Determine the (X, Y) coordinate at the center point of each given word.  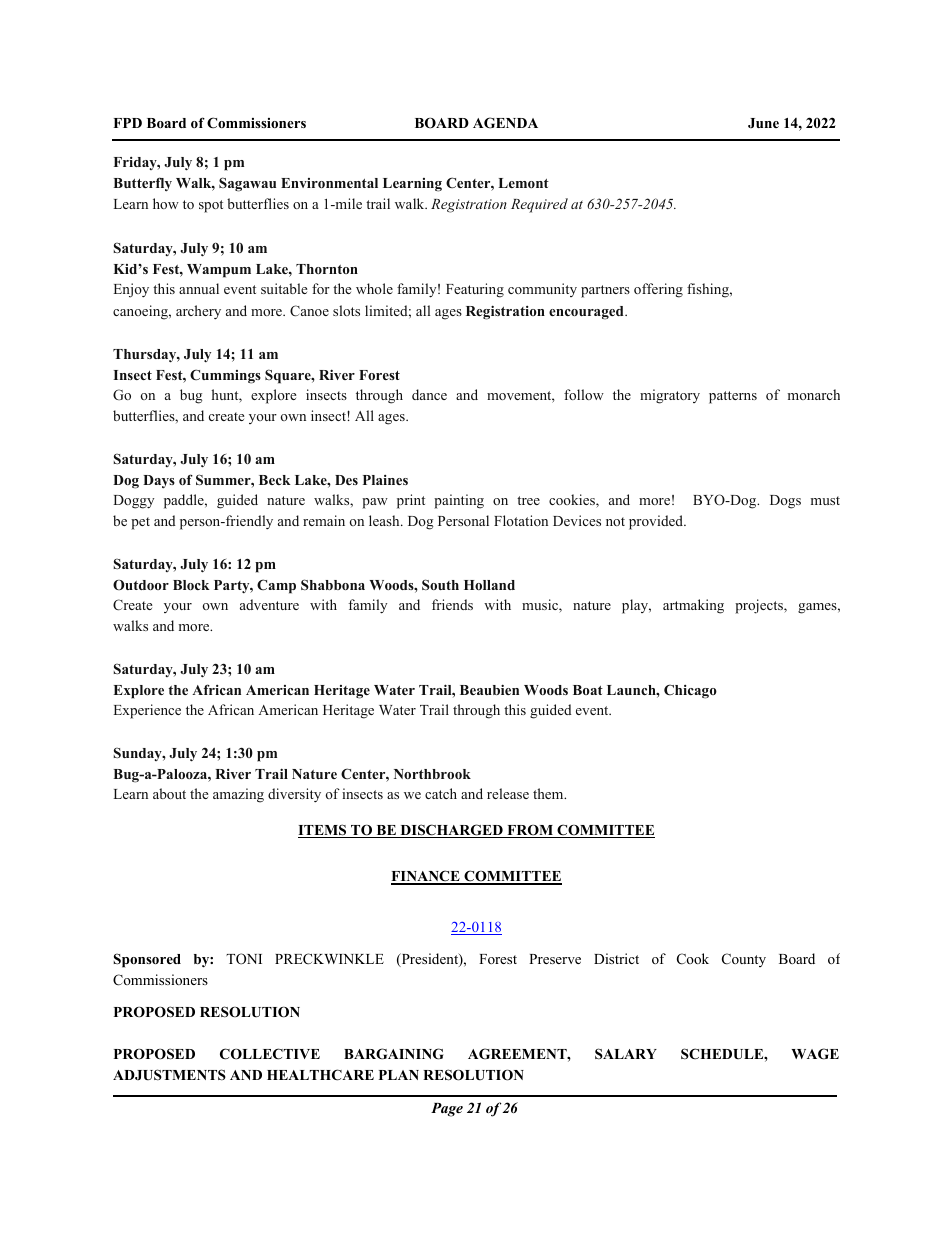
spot (211, 206)
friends (452, 604)
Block (191, 585)
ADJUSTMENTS (169, 1075)
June (763, 123)
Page (447, 1110)
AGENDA (505, 123)
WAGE (815, 1054)
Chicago (690, 691)
